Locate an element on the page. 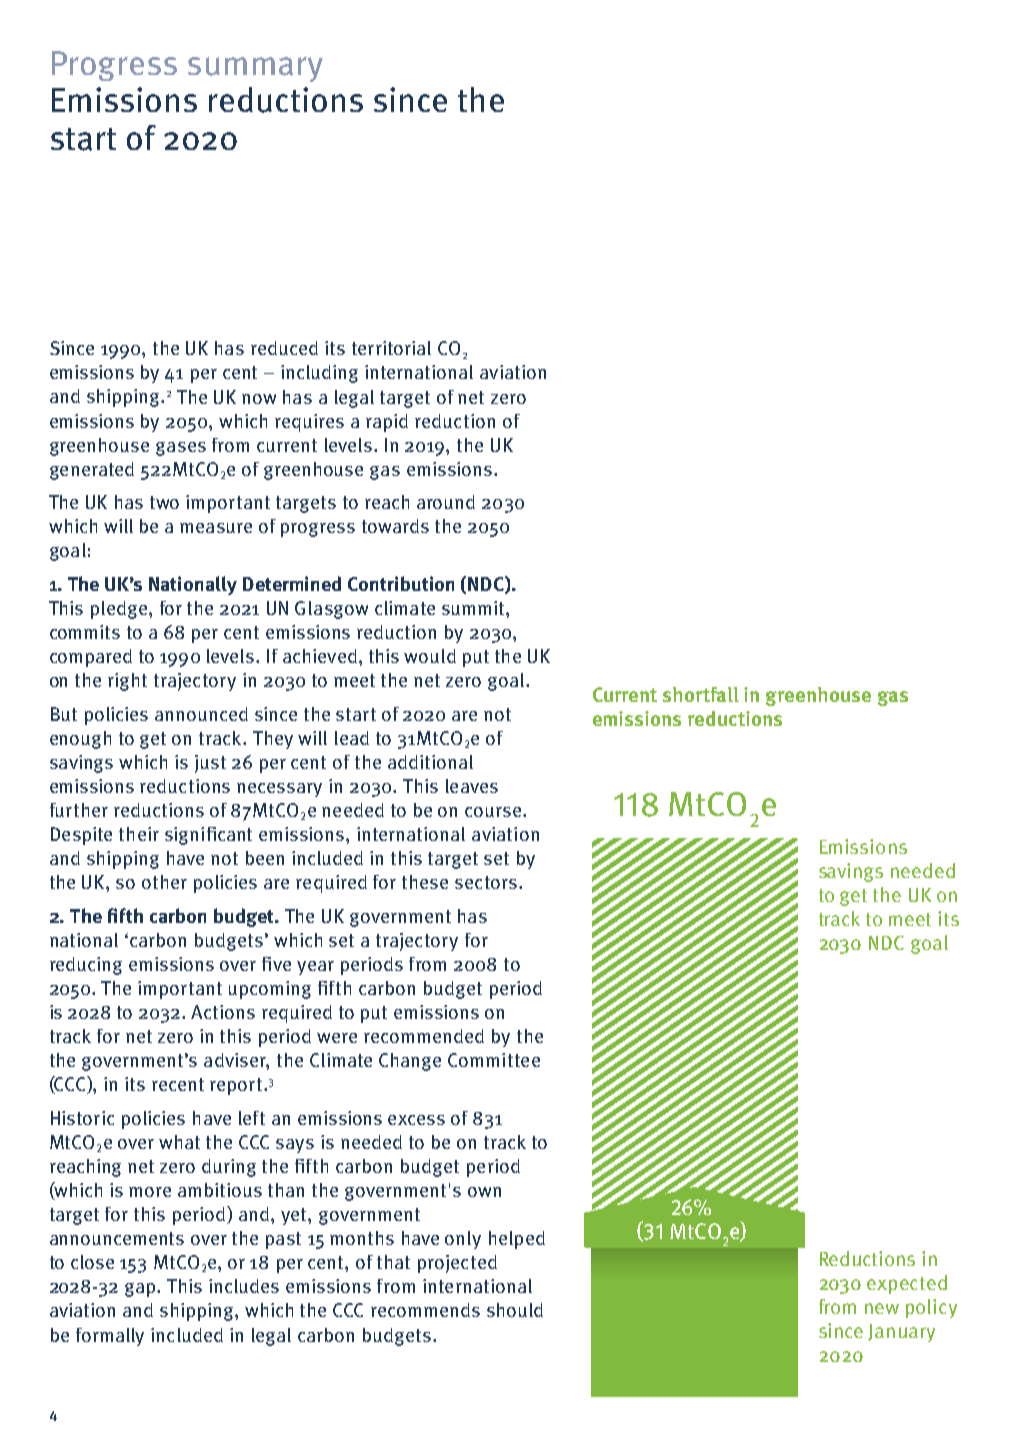 The image size is (1022, 1445). rapid is located at coordinates (387, 423).
